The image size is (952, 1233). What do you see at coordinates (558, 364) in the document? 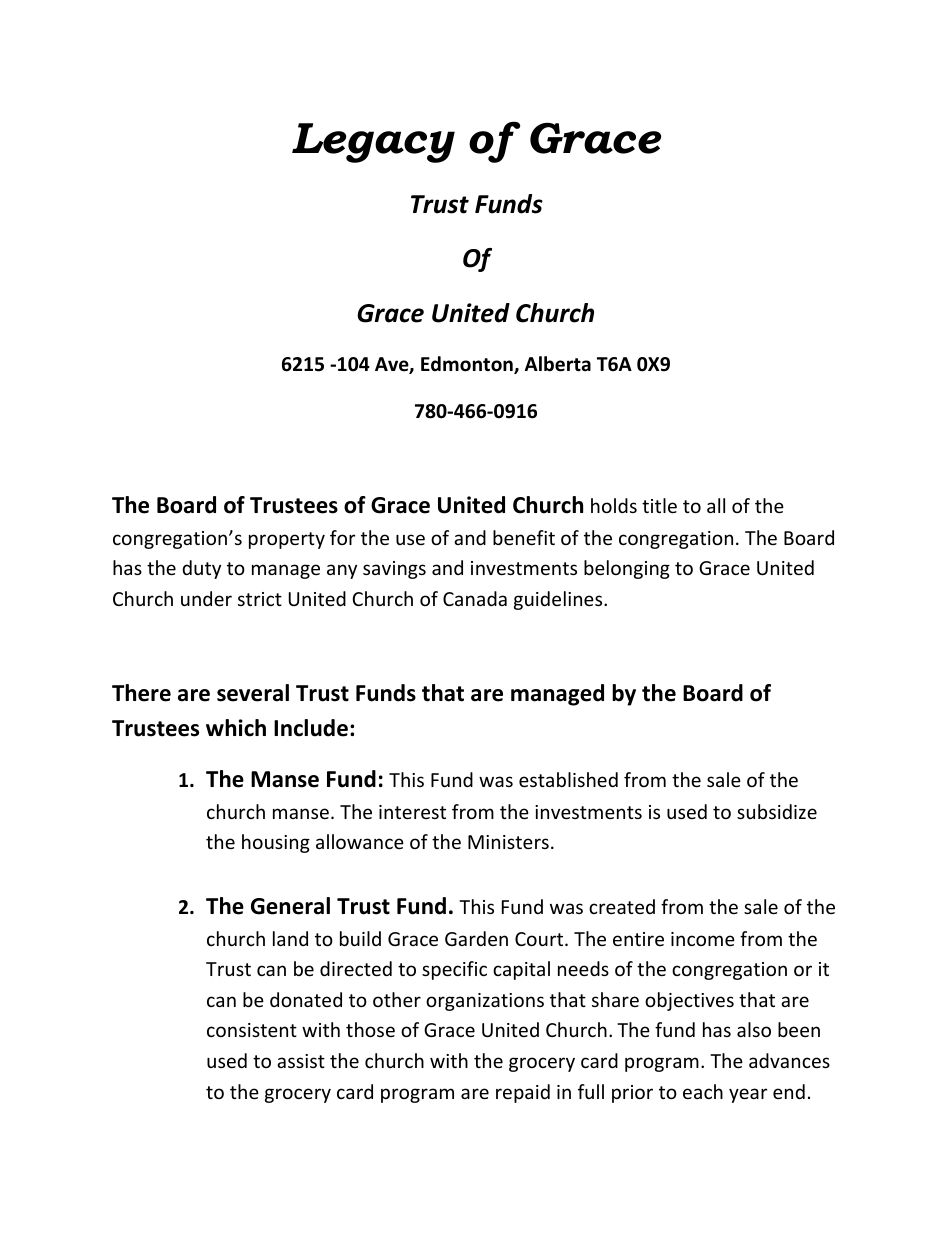
I see `Alberta` at bounding box center [558, 364].
